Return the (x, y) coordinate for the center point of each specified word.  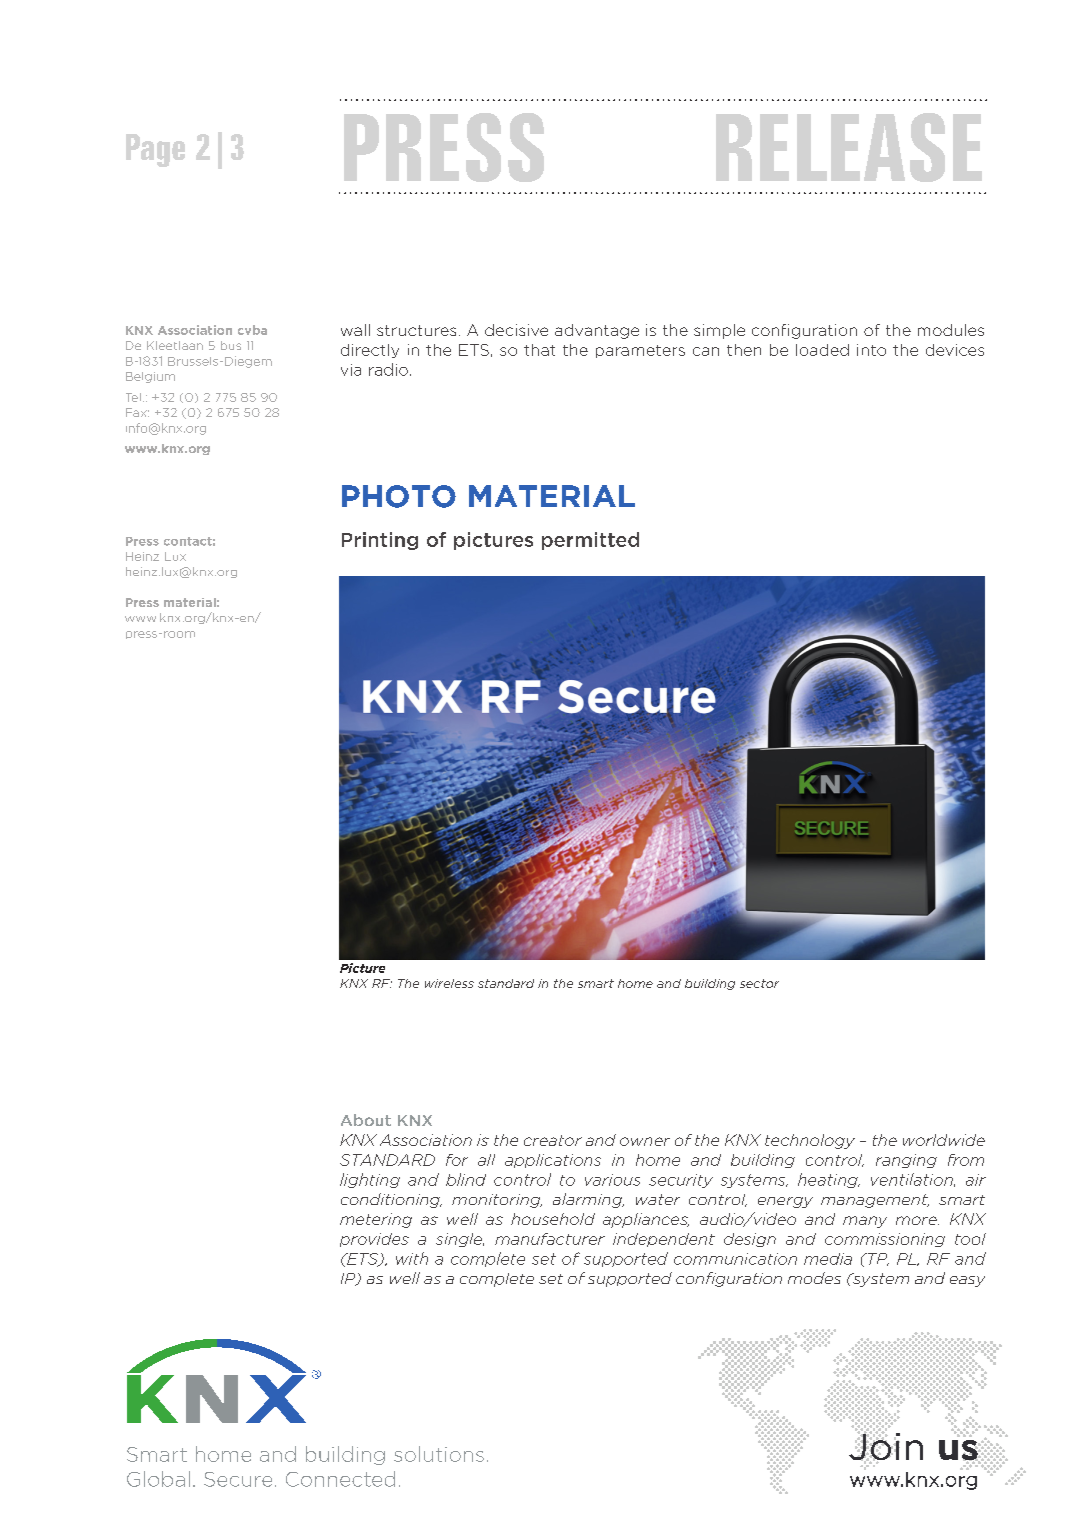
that (539, 350)
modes (814, 1278)
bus (231, 345)
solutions (439, 1454)
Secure (238, 1479)
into (871, 350)
